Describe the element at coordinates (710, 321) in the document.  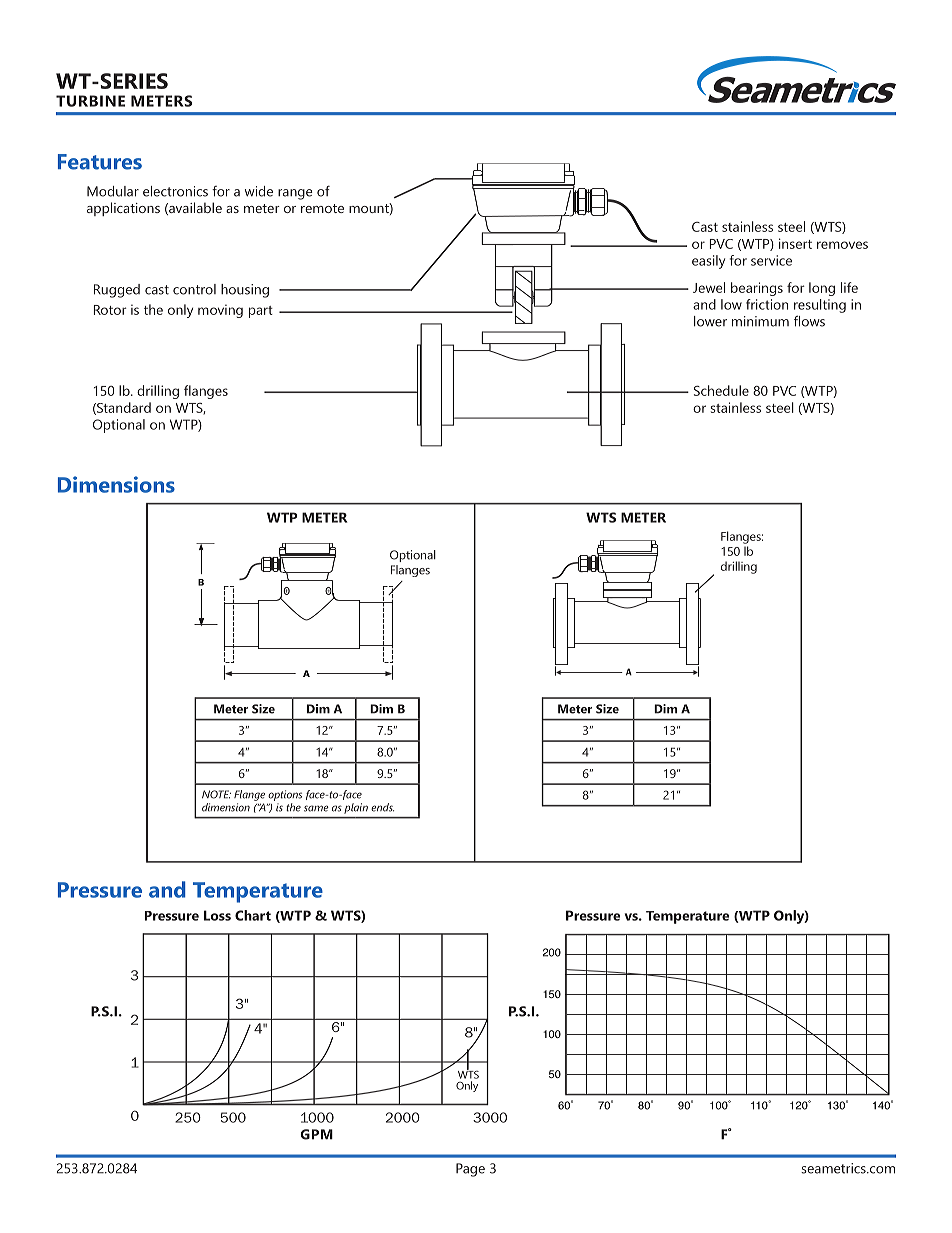
I see `lower` at that location.
